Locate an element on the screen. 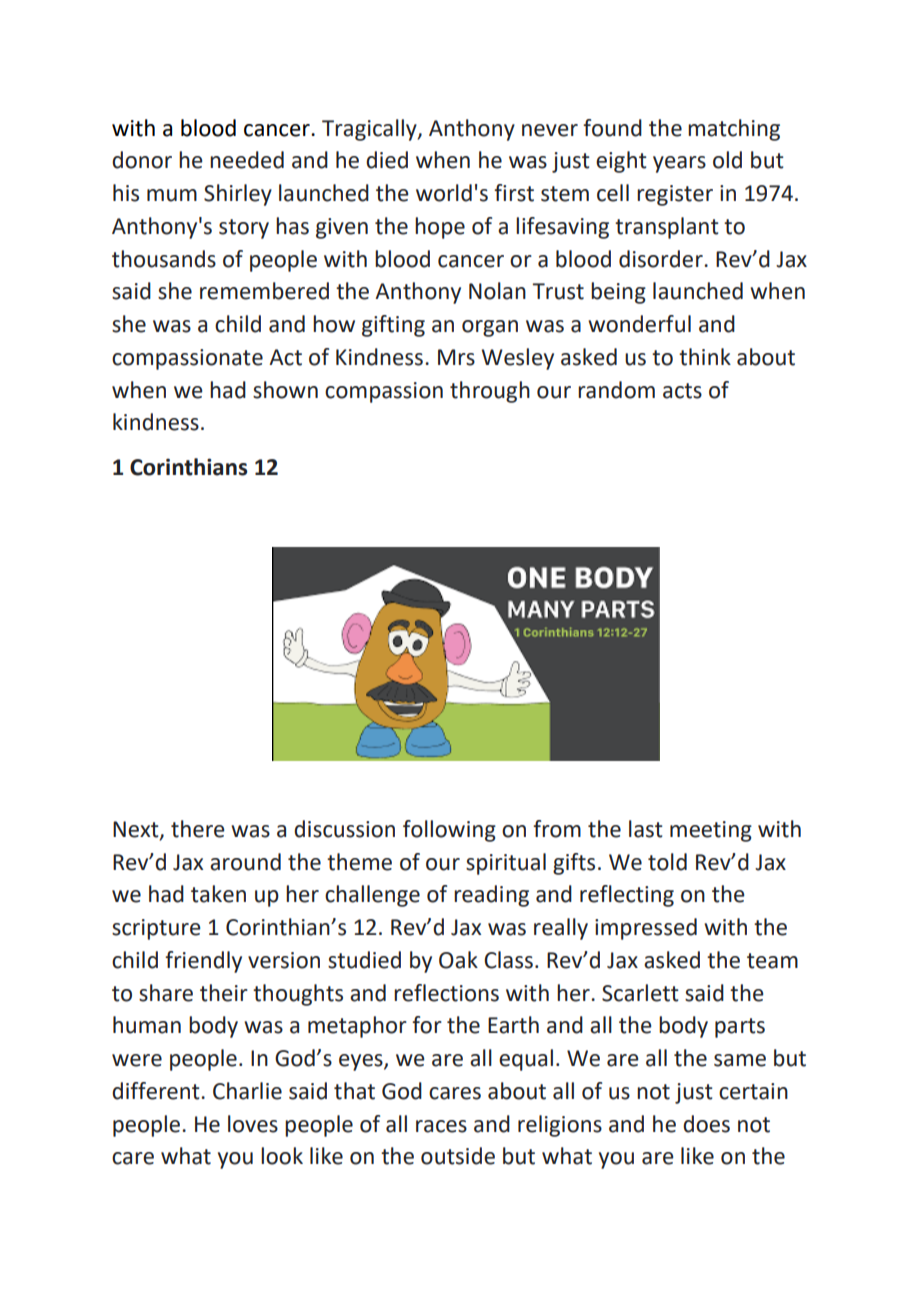 The width and height of the screenshot is (924, 1308). needed is located at coordinates (247, 160).
